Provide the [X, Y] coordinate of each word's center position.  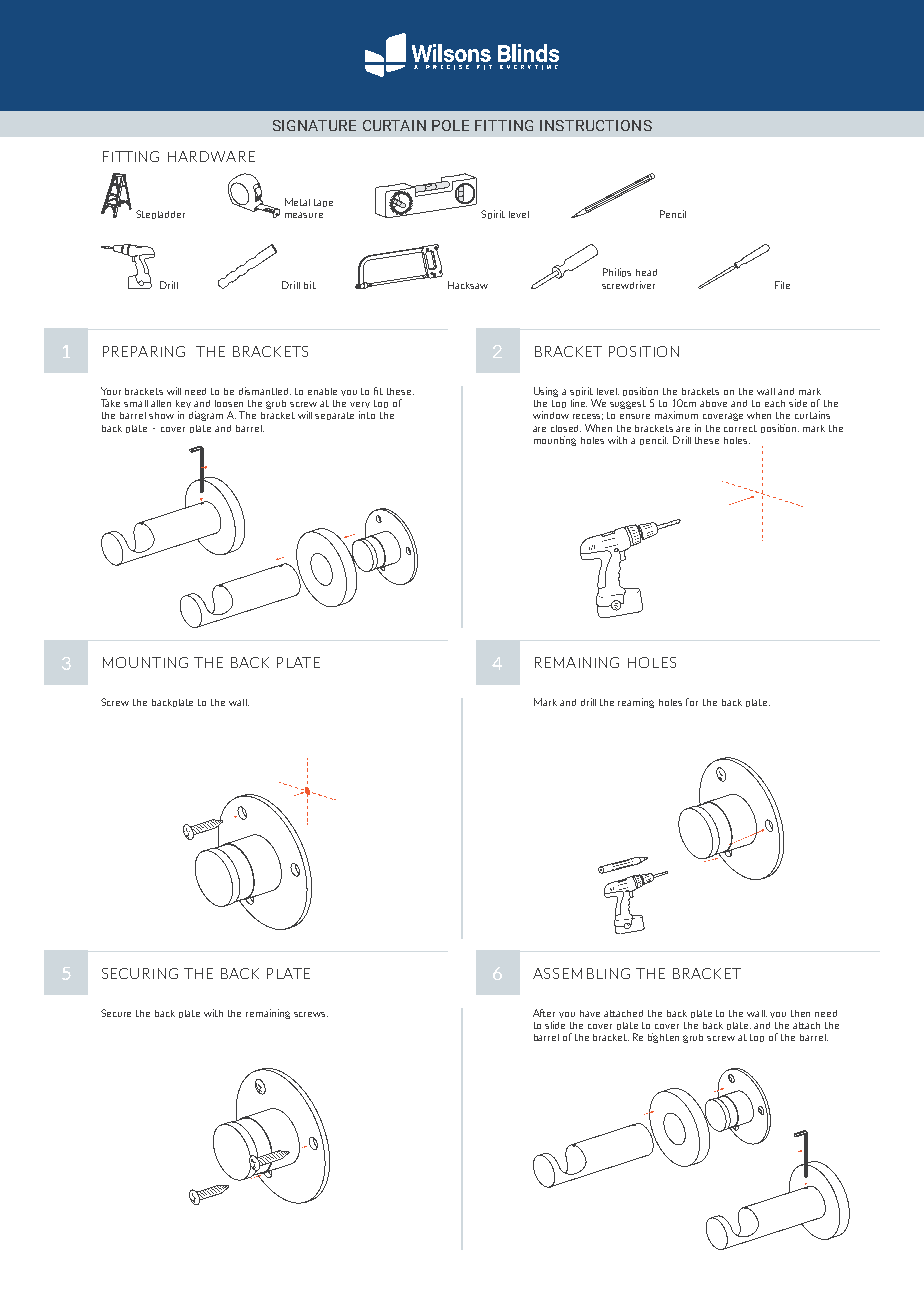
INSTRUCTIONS [596, 125]
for [692, 702]
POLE [450, 125]
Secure [116, 1013]
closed [566, 428]
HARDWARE [211, 156]
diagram [206, 416]
